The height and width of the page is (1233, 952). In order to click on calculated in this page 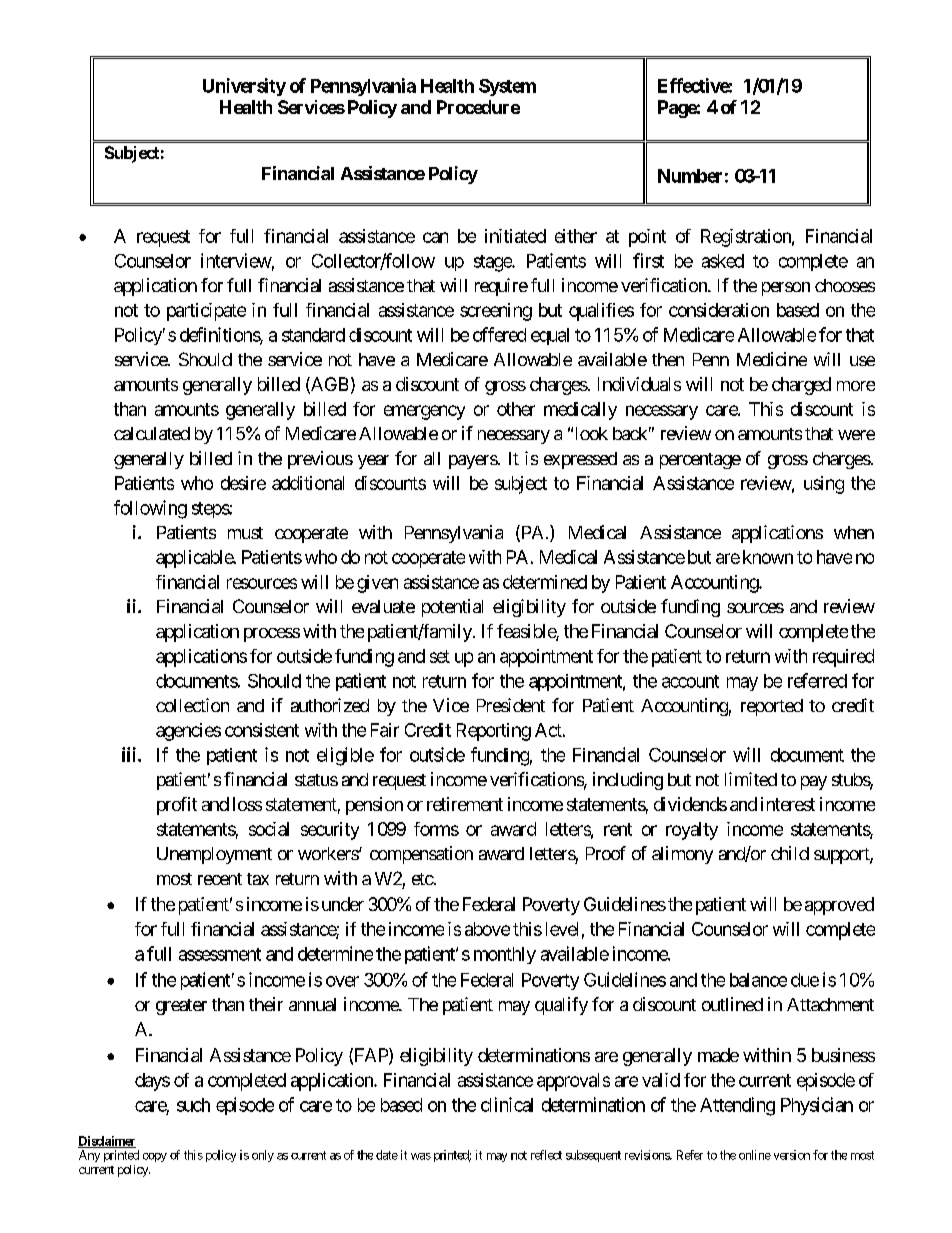, I will do `click(152, 433)`.
